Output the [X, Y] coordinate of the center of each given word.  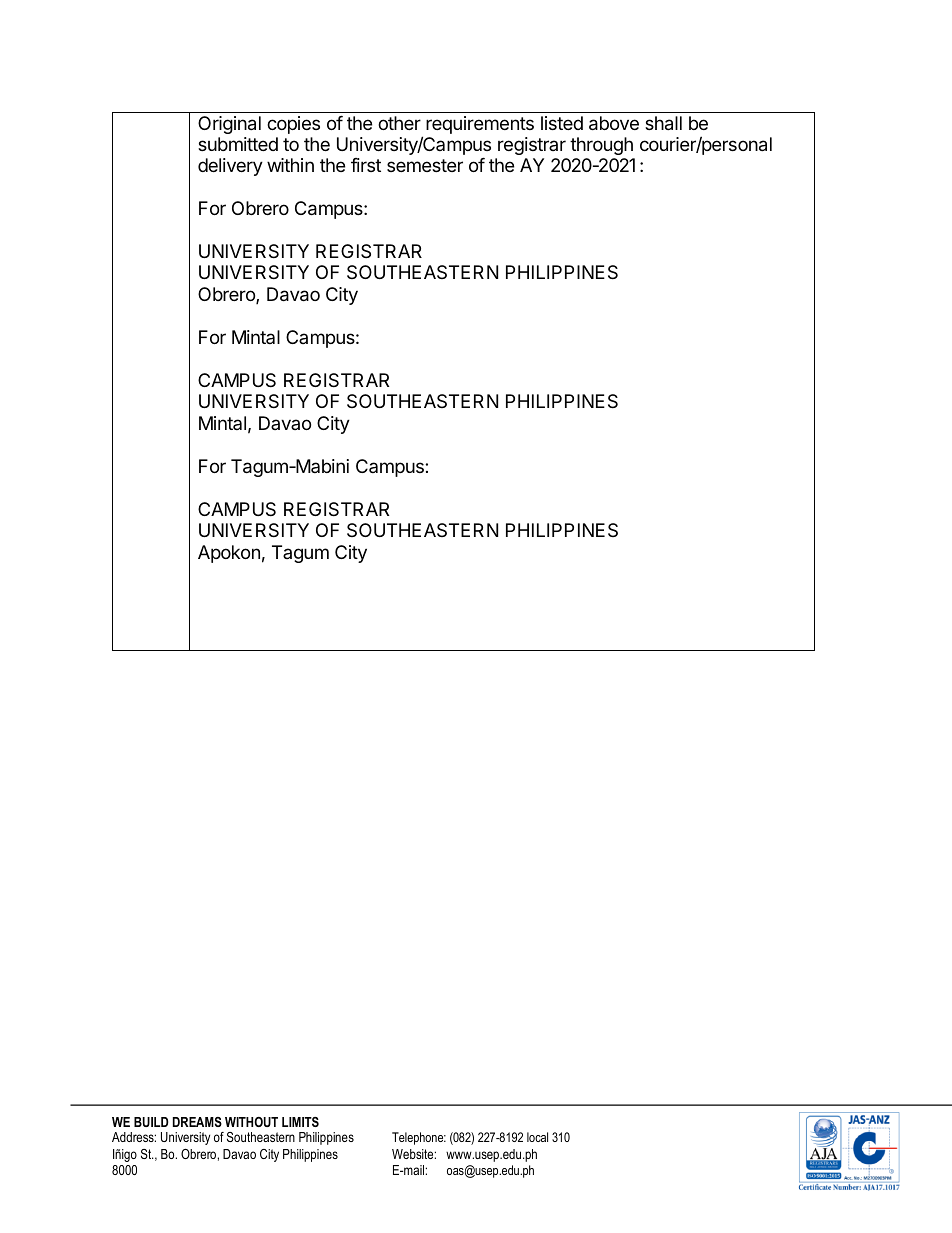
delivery [230, 167]
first [366, 165]
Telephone [419, 1138]
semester [425, 165]
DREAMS [197, 1122]
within [290, 165]
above [614, 123]
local [537, 1137]
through [601, 146]
